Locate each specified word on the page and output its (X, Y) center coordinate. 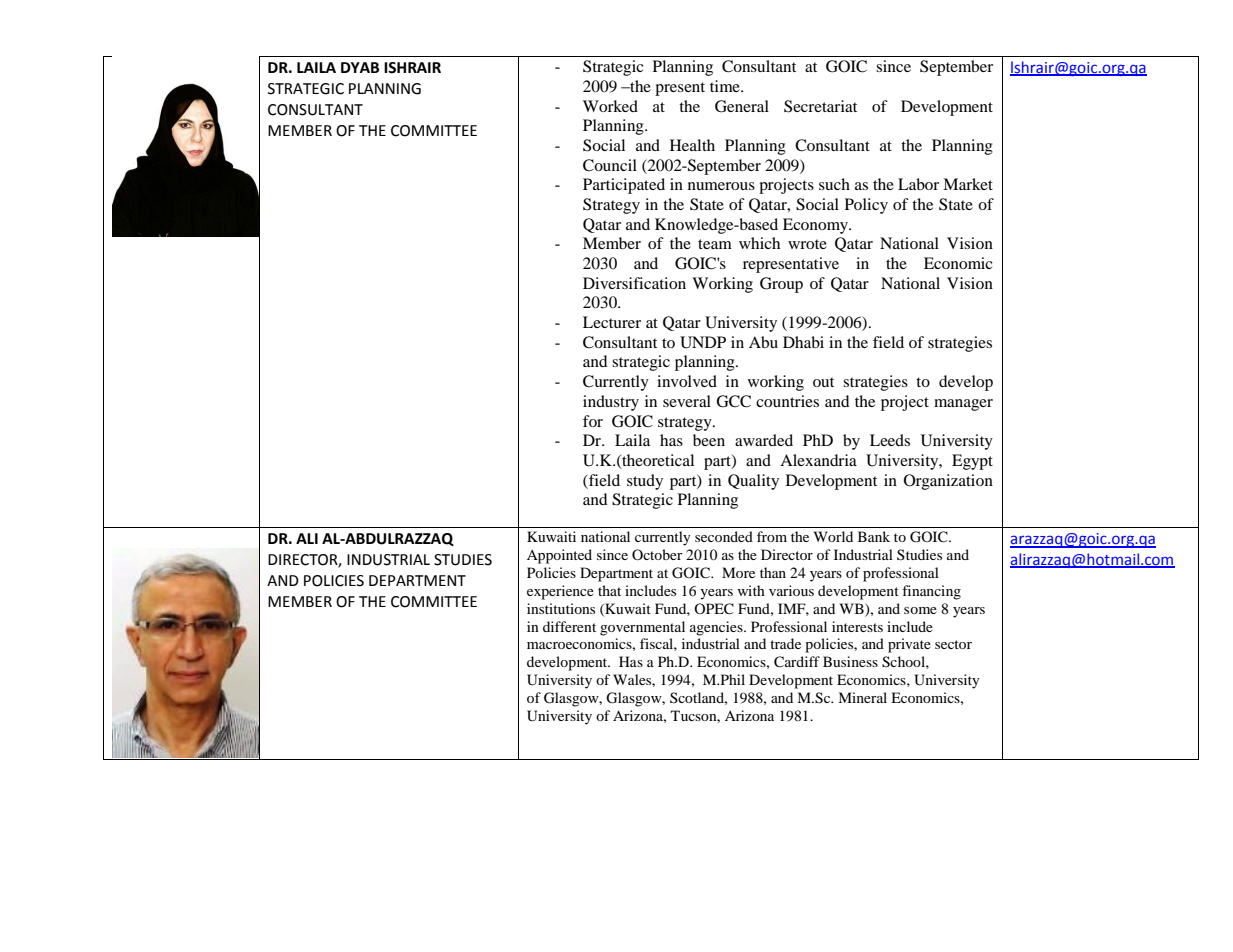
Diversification (634, 283)
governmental (642, 628)
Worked (610, 106)
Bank (874, 536)
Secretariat (820, 106)
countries (787, 401)
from (772, 536)
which (759, 243)
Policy (866, 206)
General (742, 106)
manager (963, 405)
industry (611, 403)
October (657, 554)
